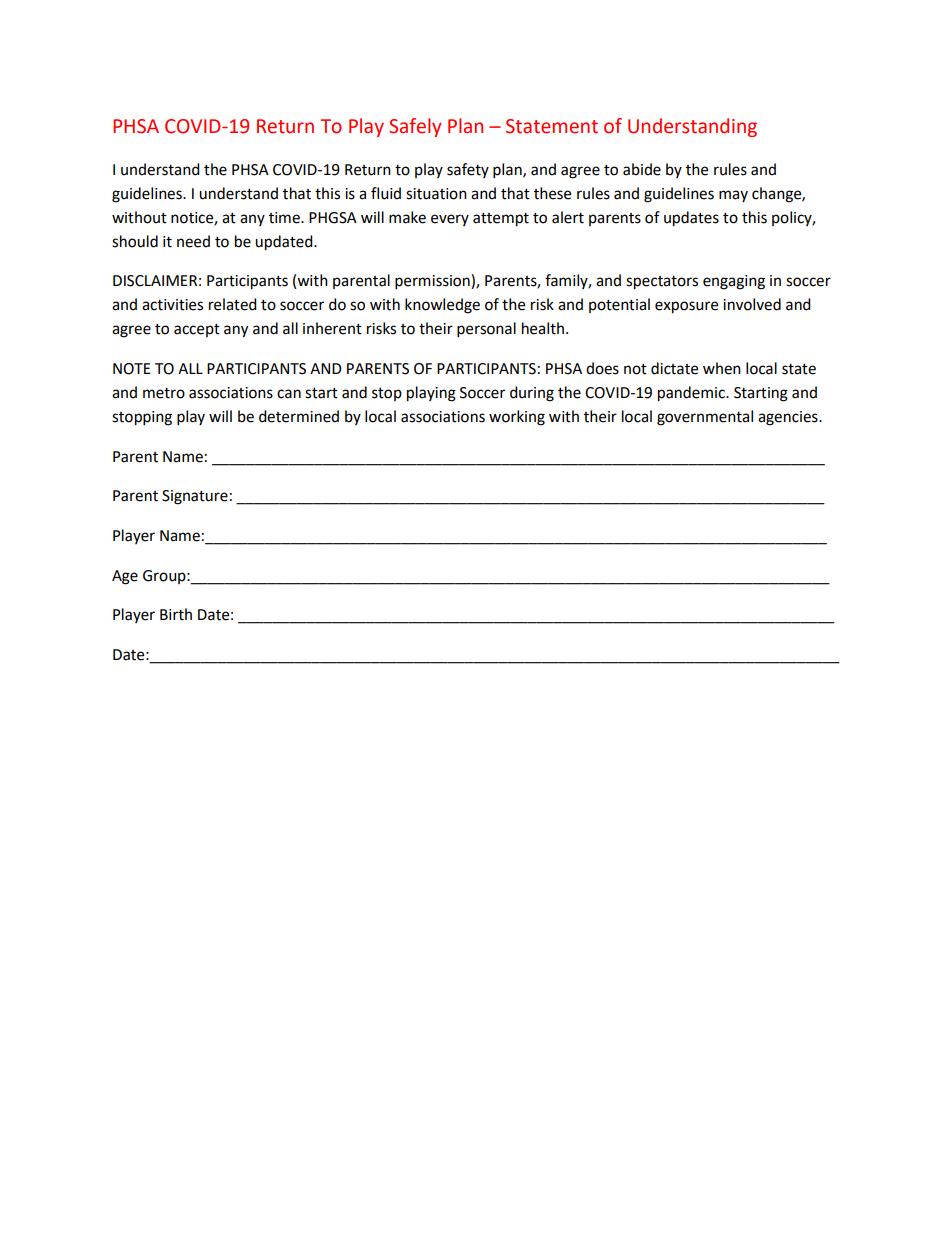 This screenshot has width=952, height=1233. I want to click on safety, so click(468, 170).
